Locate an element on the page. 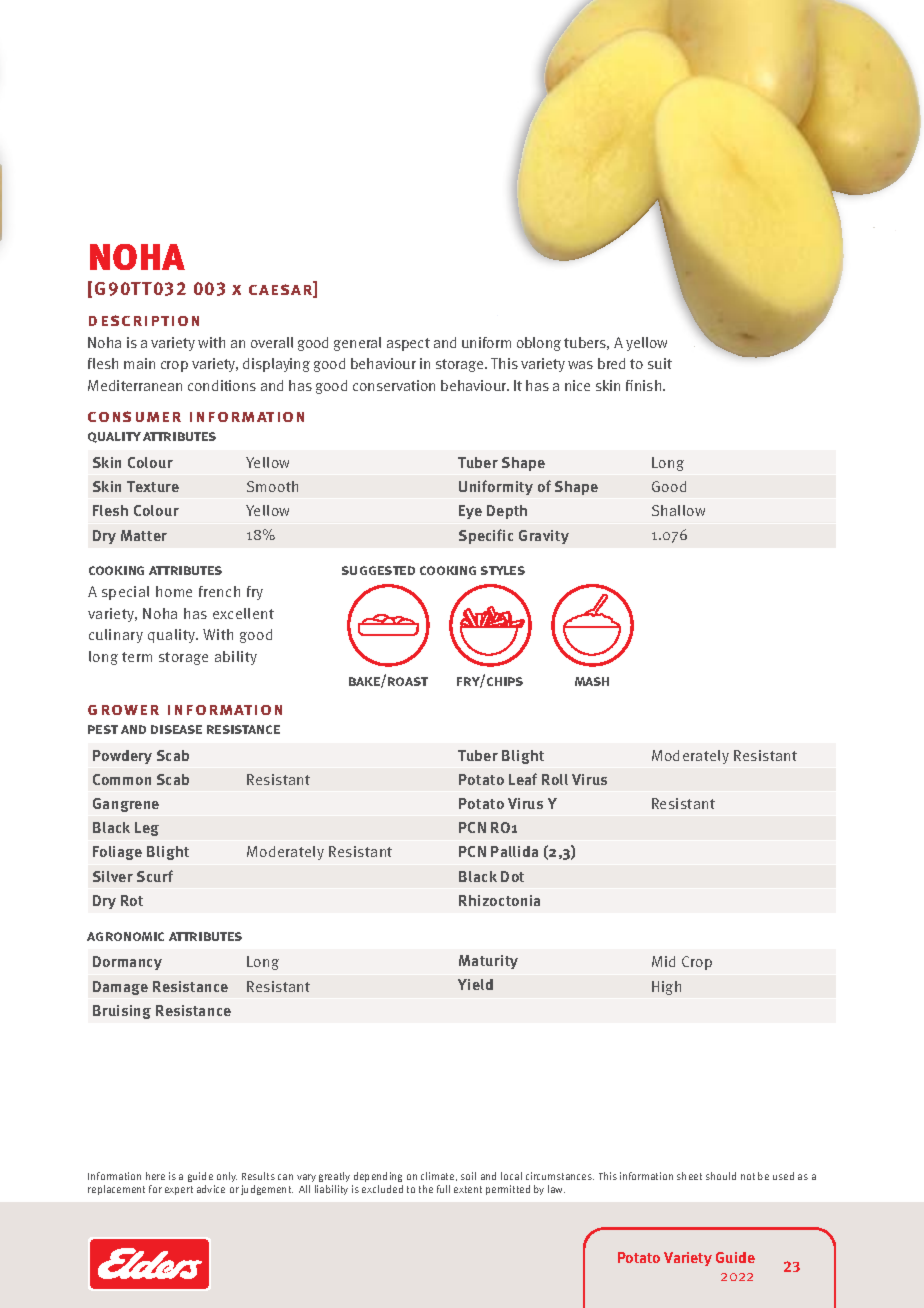 The height and width of the document is (1308, 924). Mid is located at coordinates (663, 961).
